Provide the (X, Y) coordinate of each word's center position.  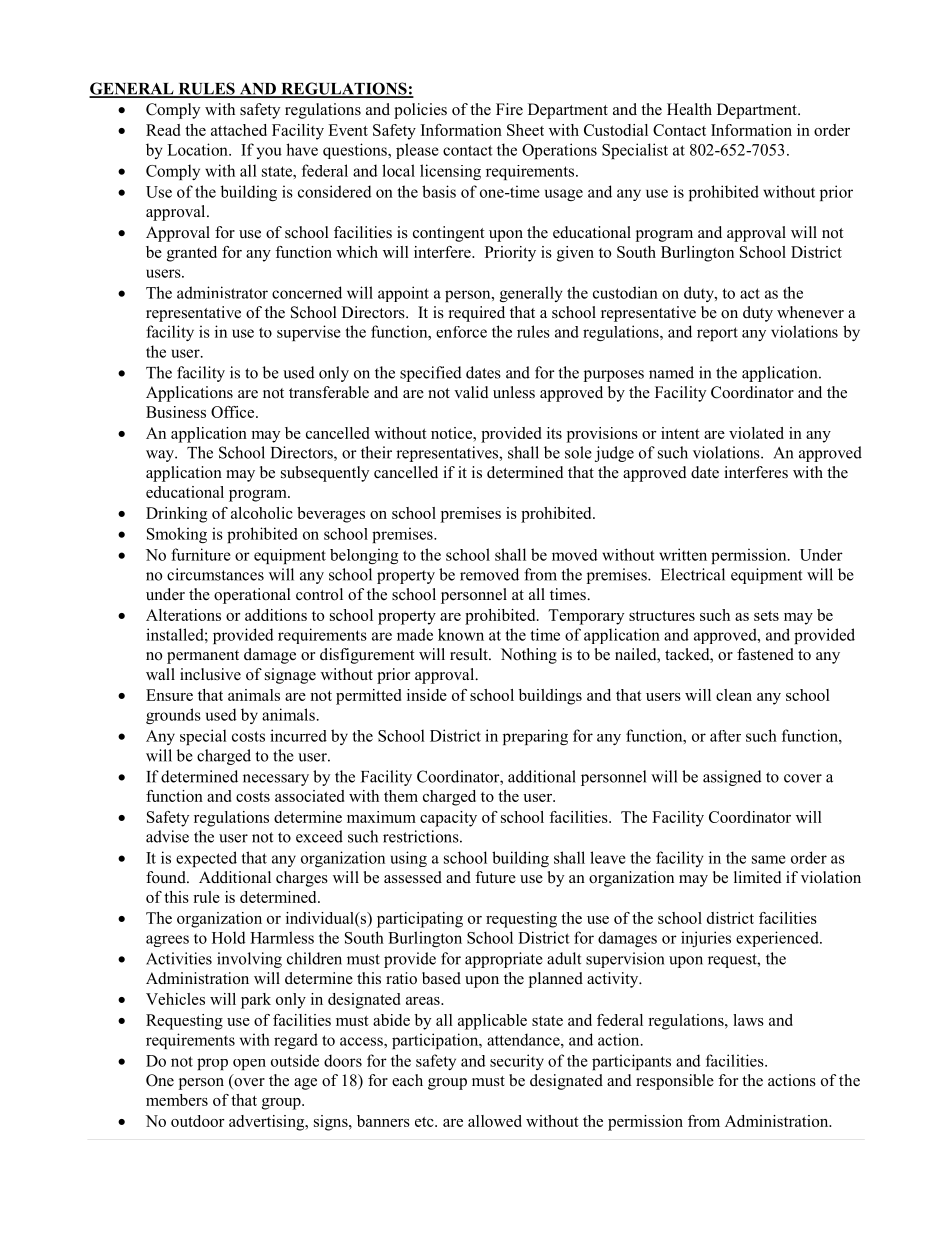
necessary (276, 780)
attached (239, 130)
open (249, 1064)
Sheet (525, 130)
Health (689, 109)
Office (234, 412)
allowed (495, 1121)
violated (756, 433)
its (554, 433)
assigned (732, 778)
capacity (448, 819)
